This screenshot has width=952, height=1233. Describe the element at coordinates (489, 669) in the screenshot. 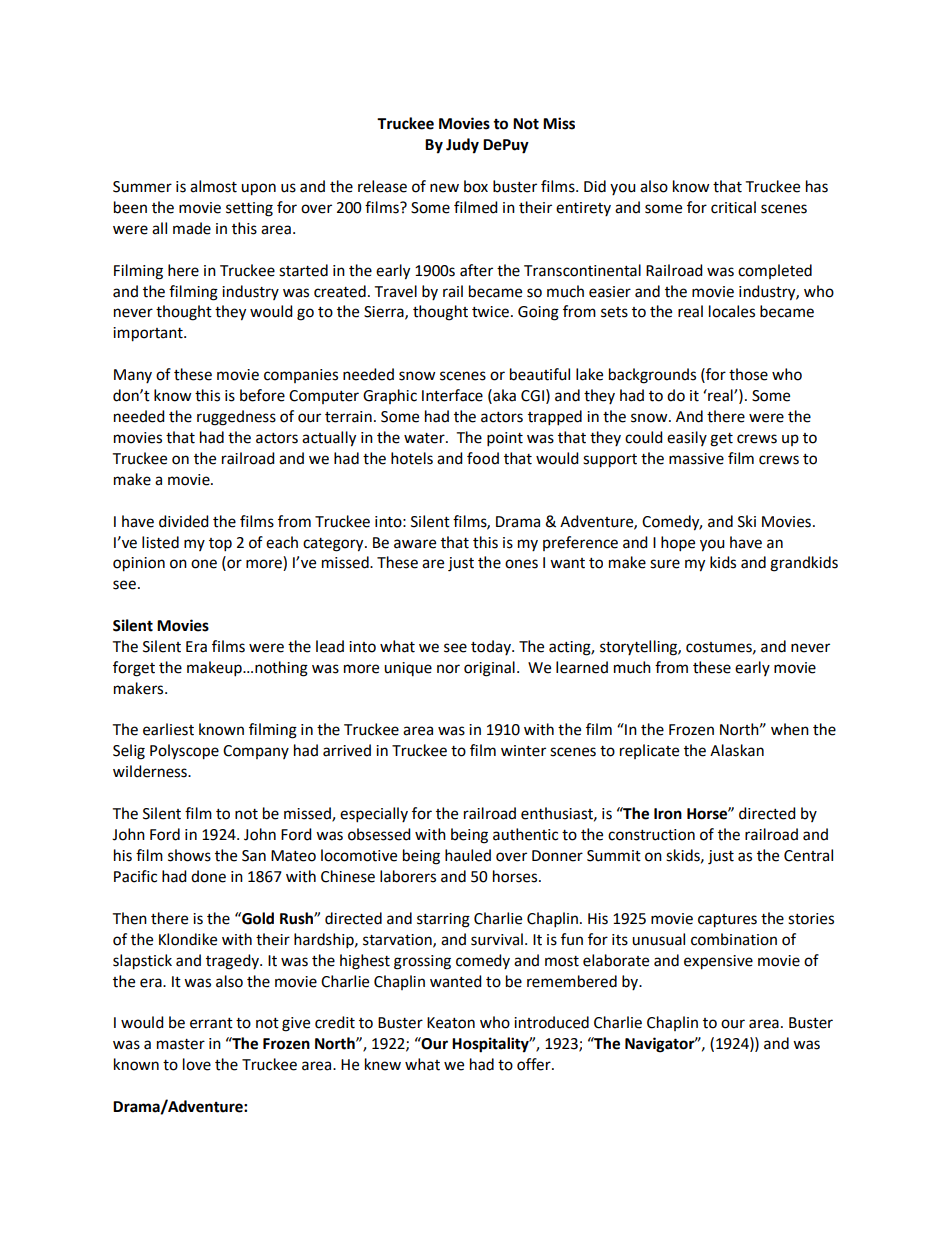

I see `original` at that location.
